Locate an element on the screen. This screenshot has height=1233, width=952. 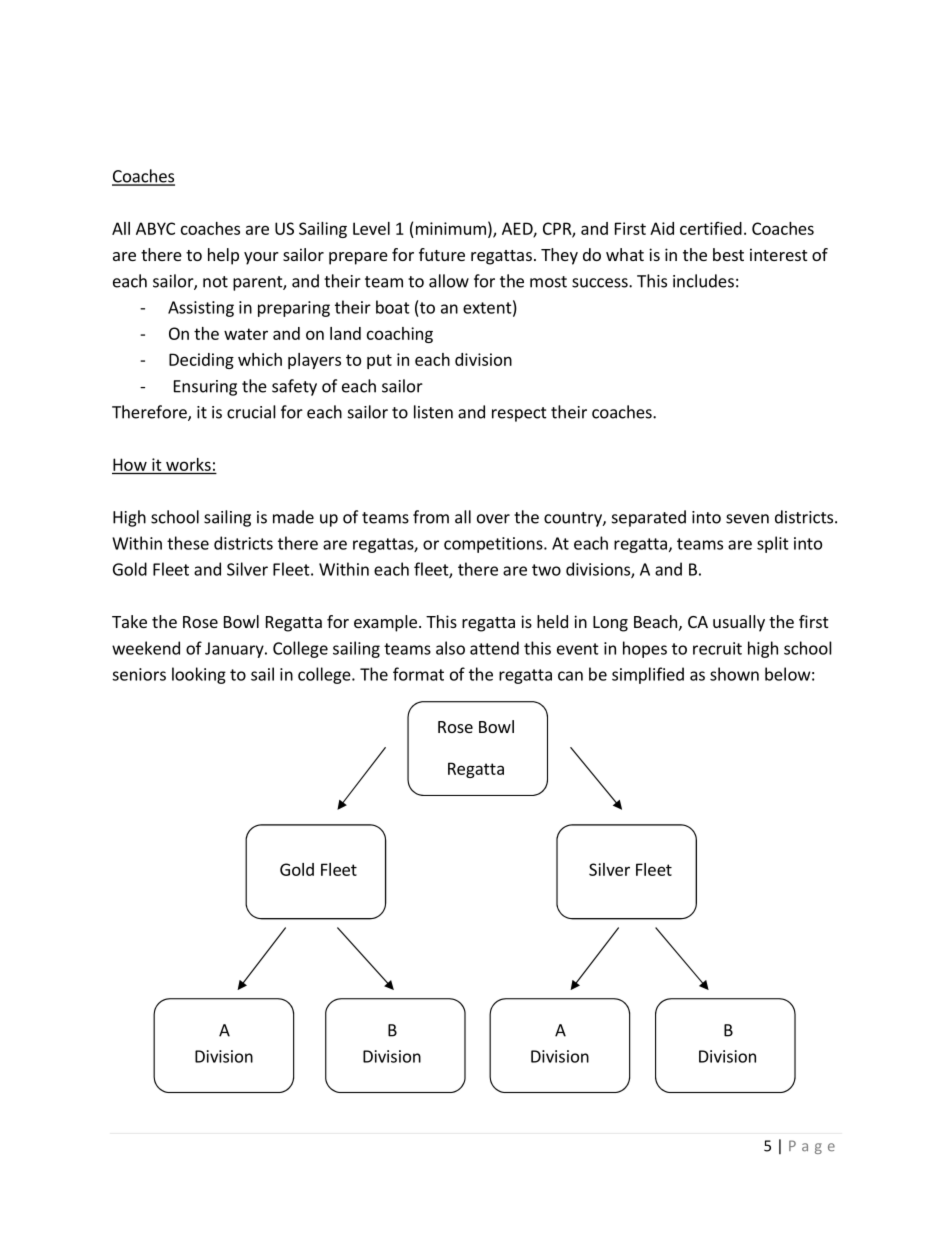
respect is located at coordinates (519, 414).
